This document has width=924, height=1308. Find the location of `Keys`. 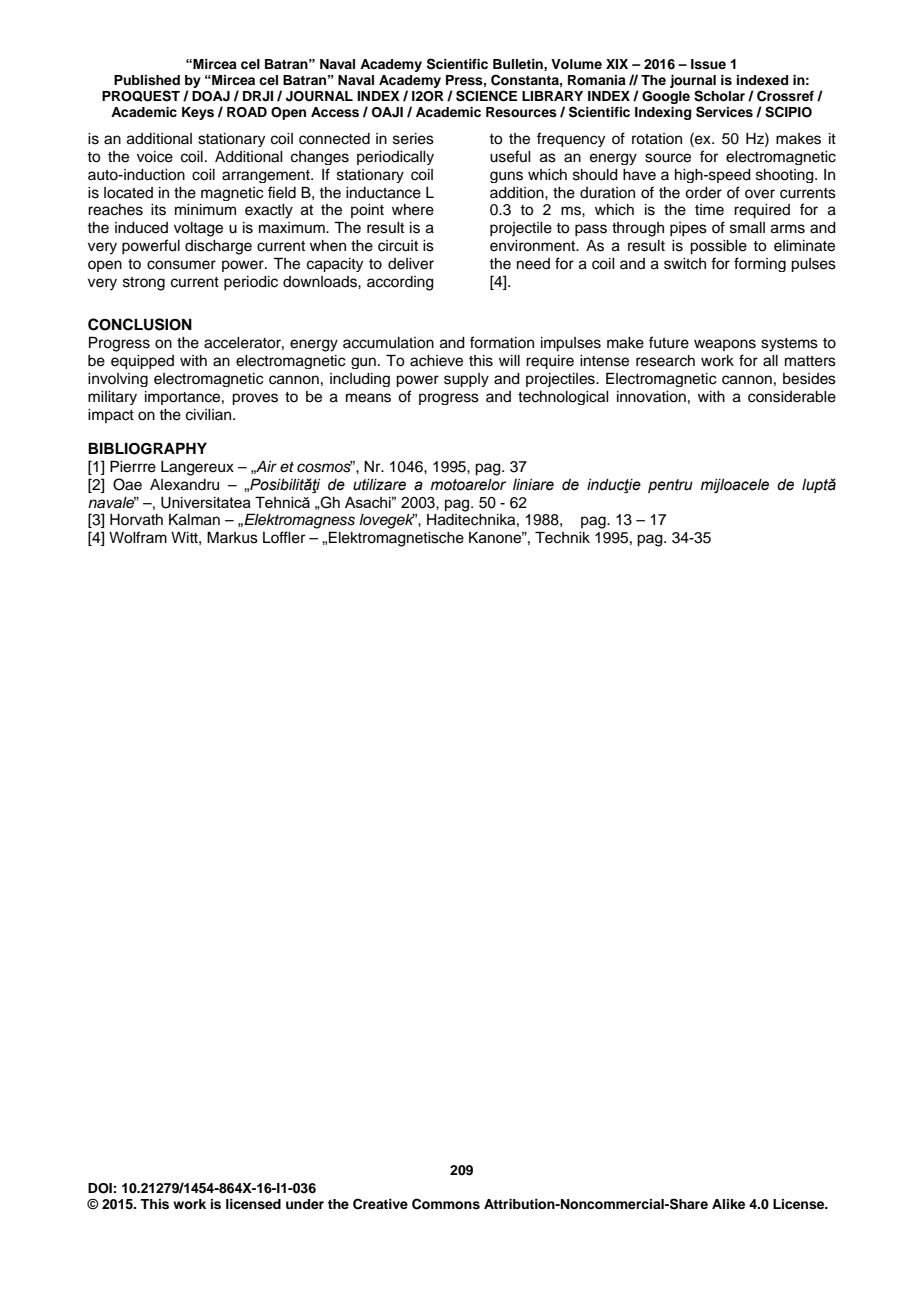

Keys is located at coordinates (198, 113).
